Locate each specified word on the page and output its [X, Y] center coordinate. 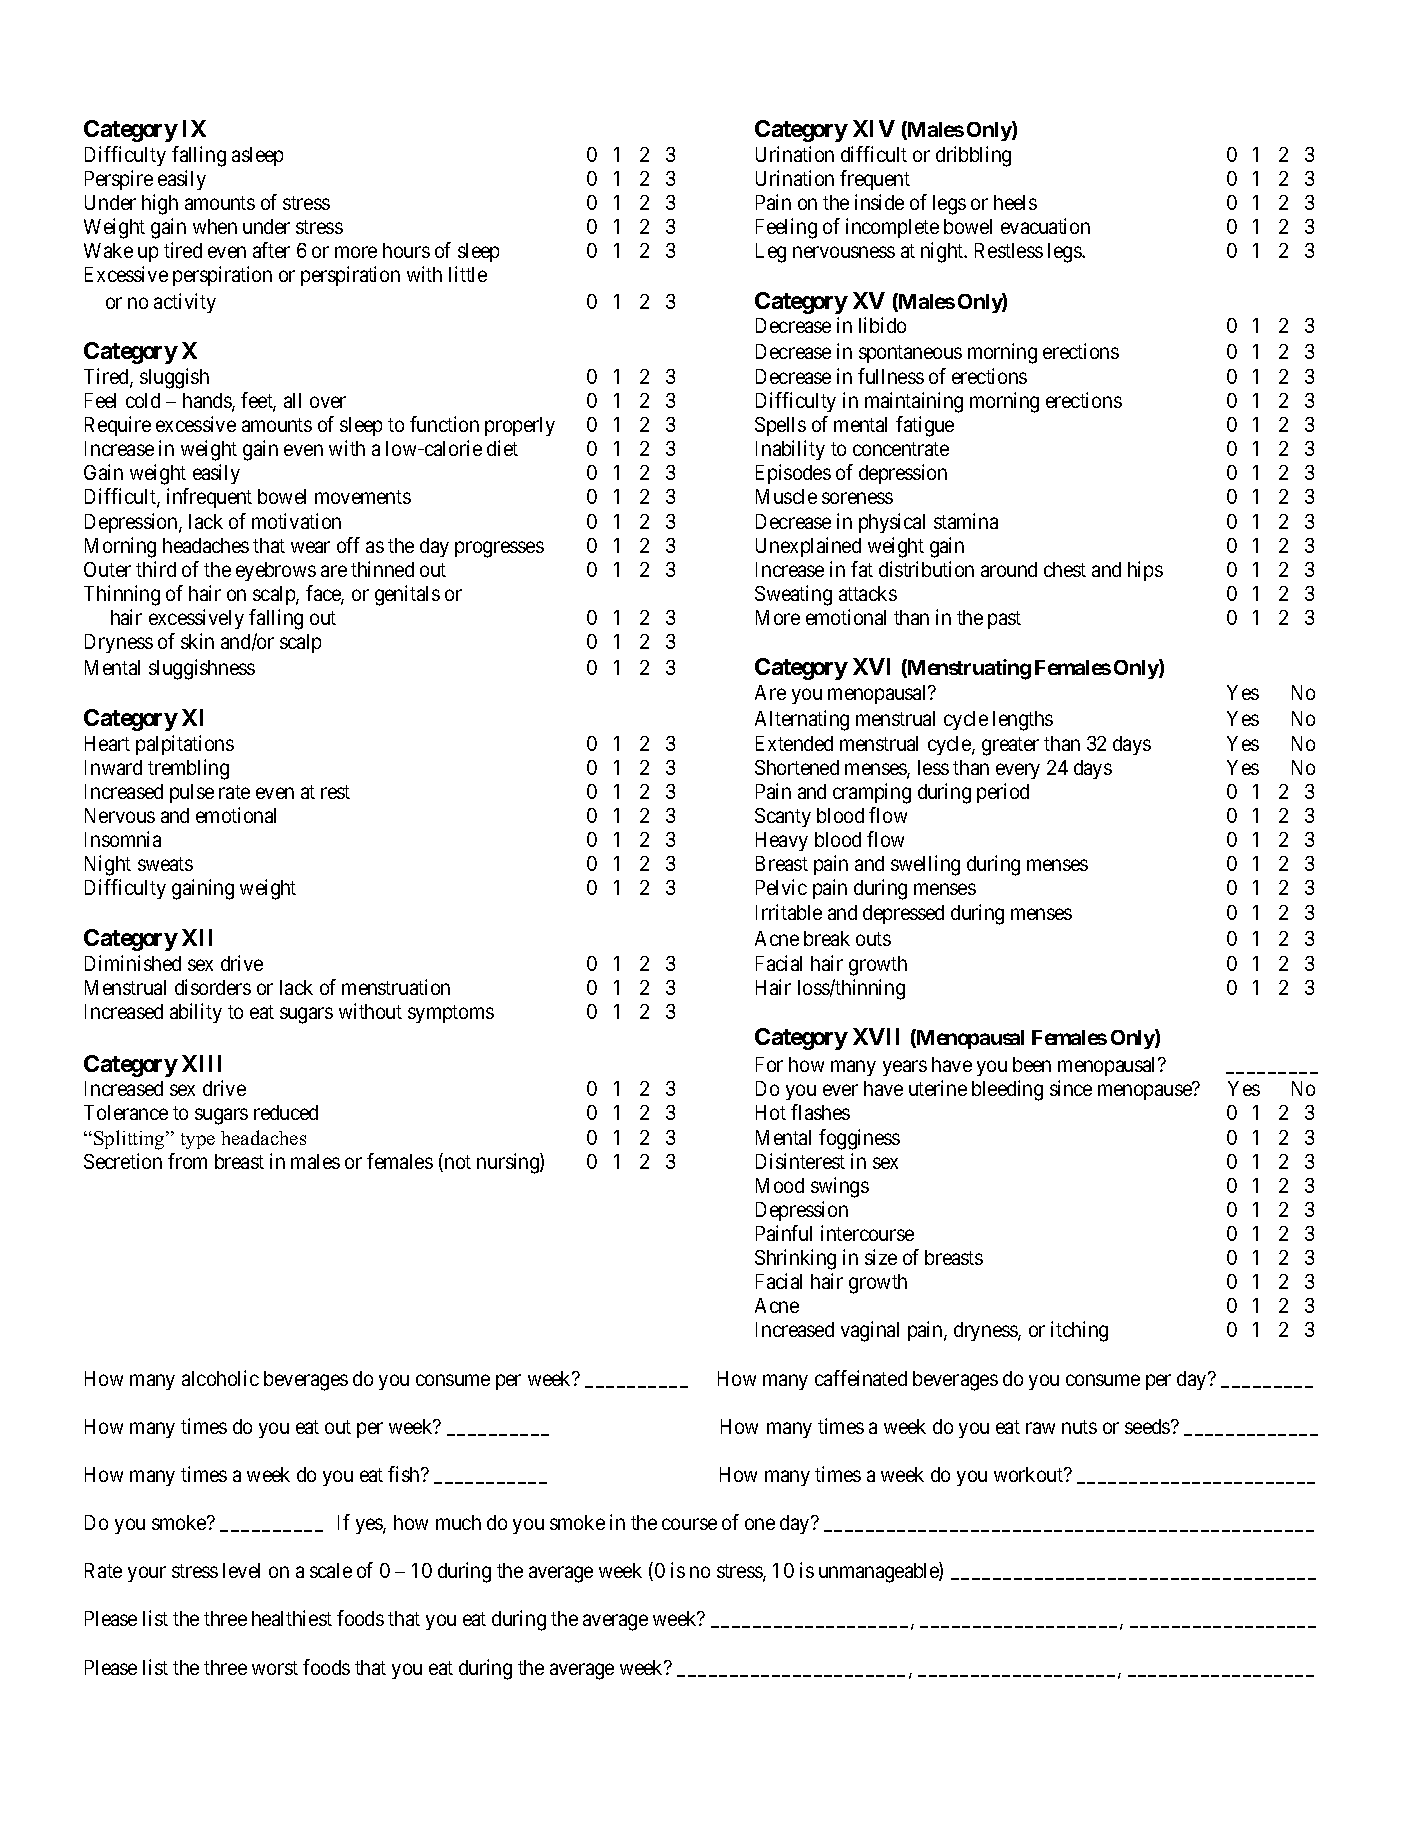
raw [1040, 1428]
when [215, 226]
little [468, 274]
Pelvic [781, 887]
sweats [165, 864]
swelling [925, 865]
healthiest [292, 1618]
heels [1015, 202]
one [760, 1524]
